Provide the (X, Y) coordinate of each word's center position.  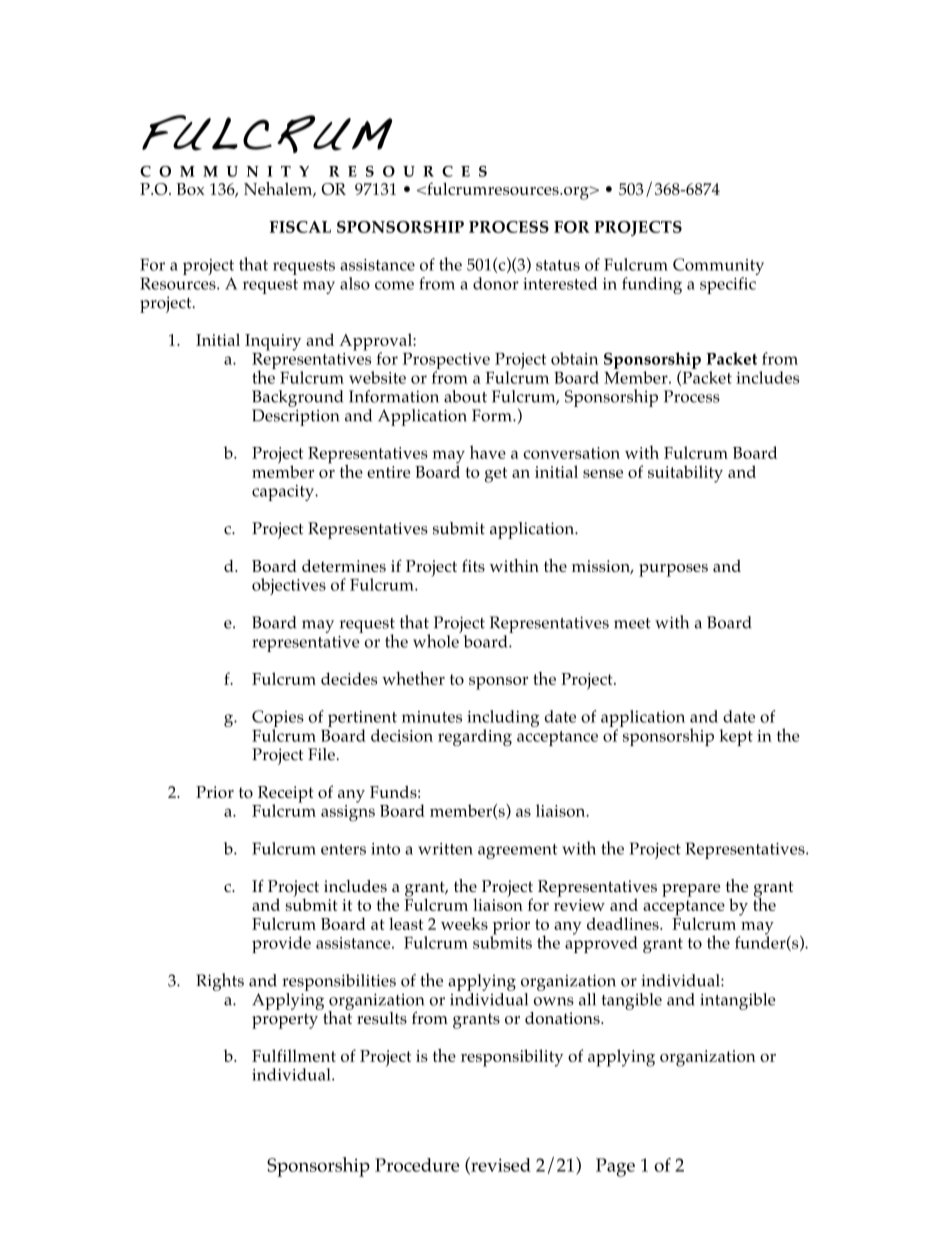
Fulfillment (294, 1055)
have (488, 452)
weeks (464, 923)
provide (281, 944)
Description (295, 417)
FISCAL (300, 227)
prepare (691, 890)
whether (413, 678)
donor (496, 283)
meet (632, 623)
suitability (685, 474)
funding (652, 285)
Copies (278, 720)
